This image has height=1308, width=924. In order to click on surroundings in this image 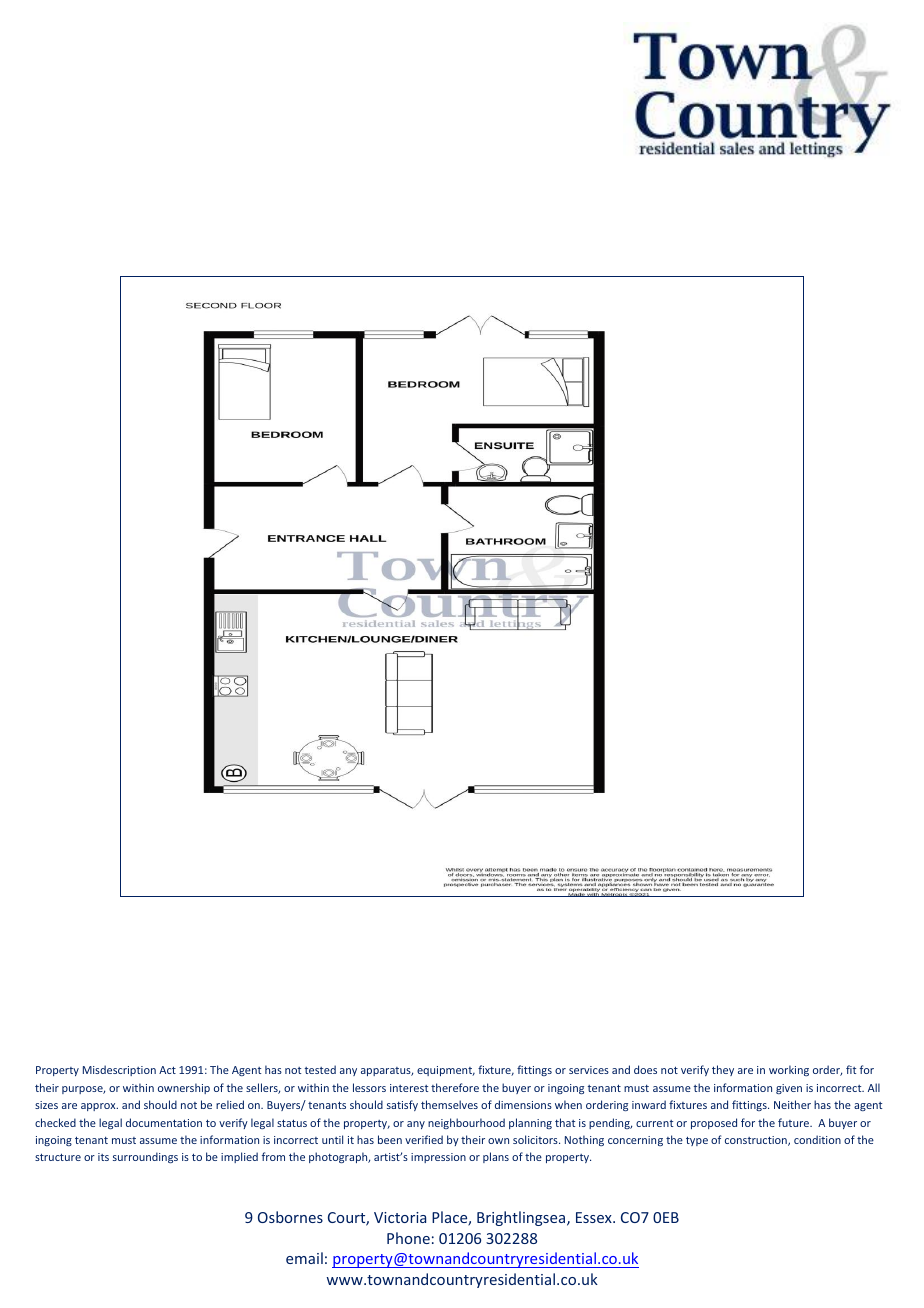, I will do `click(145, 1157)`.
